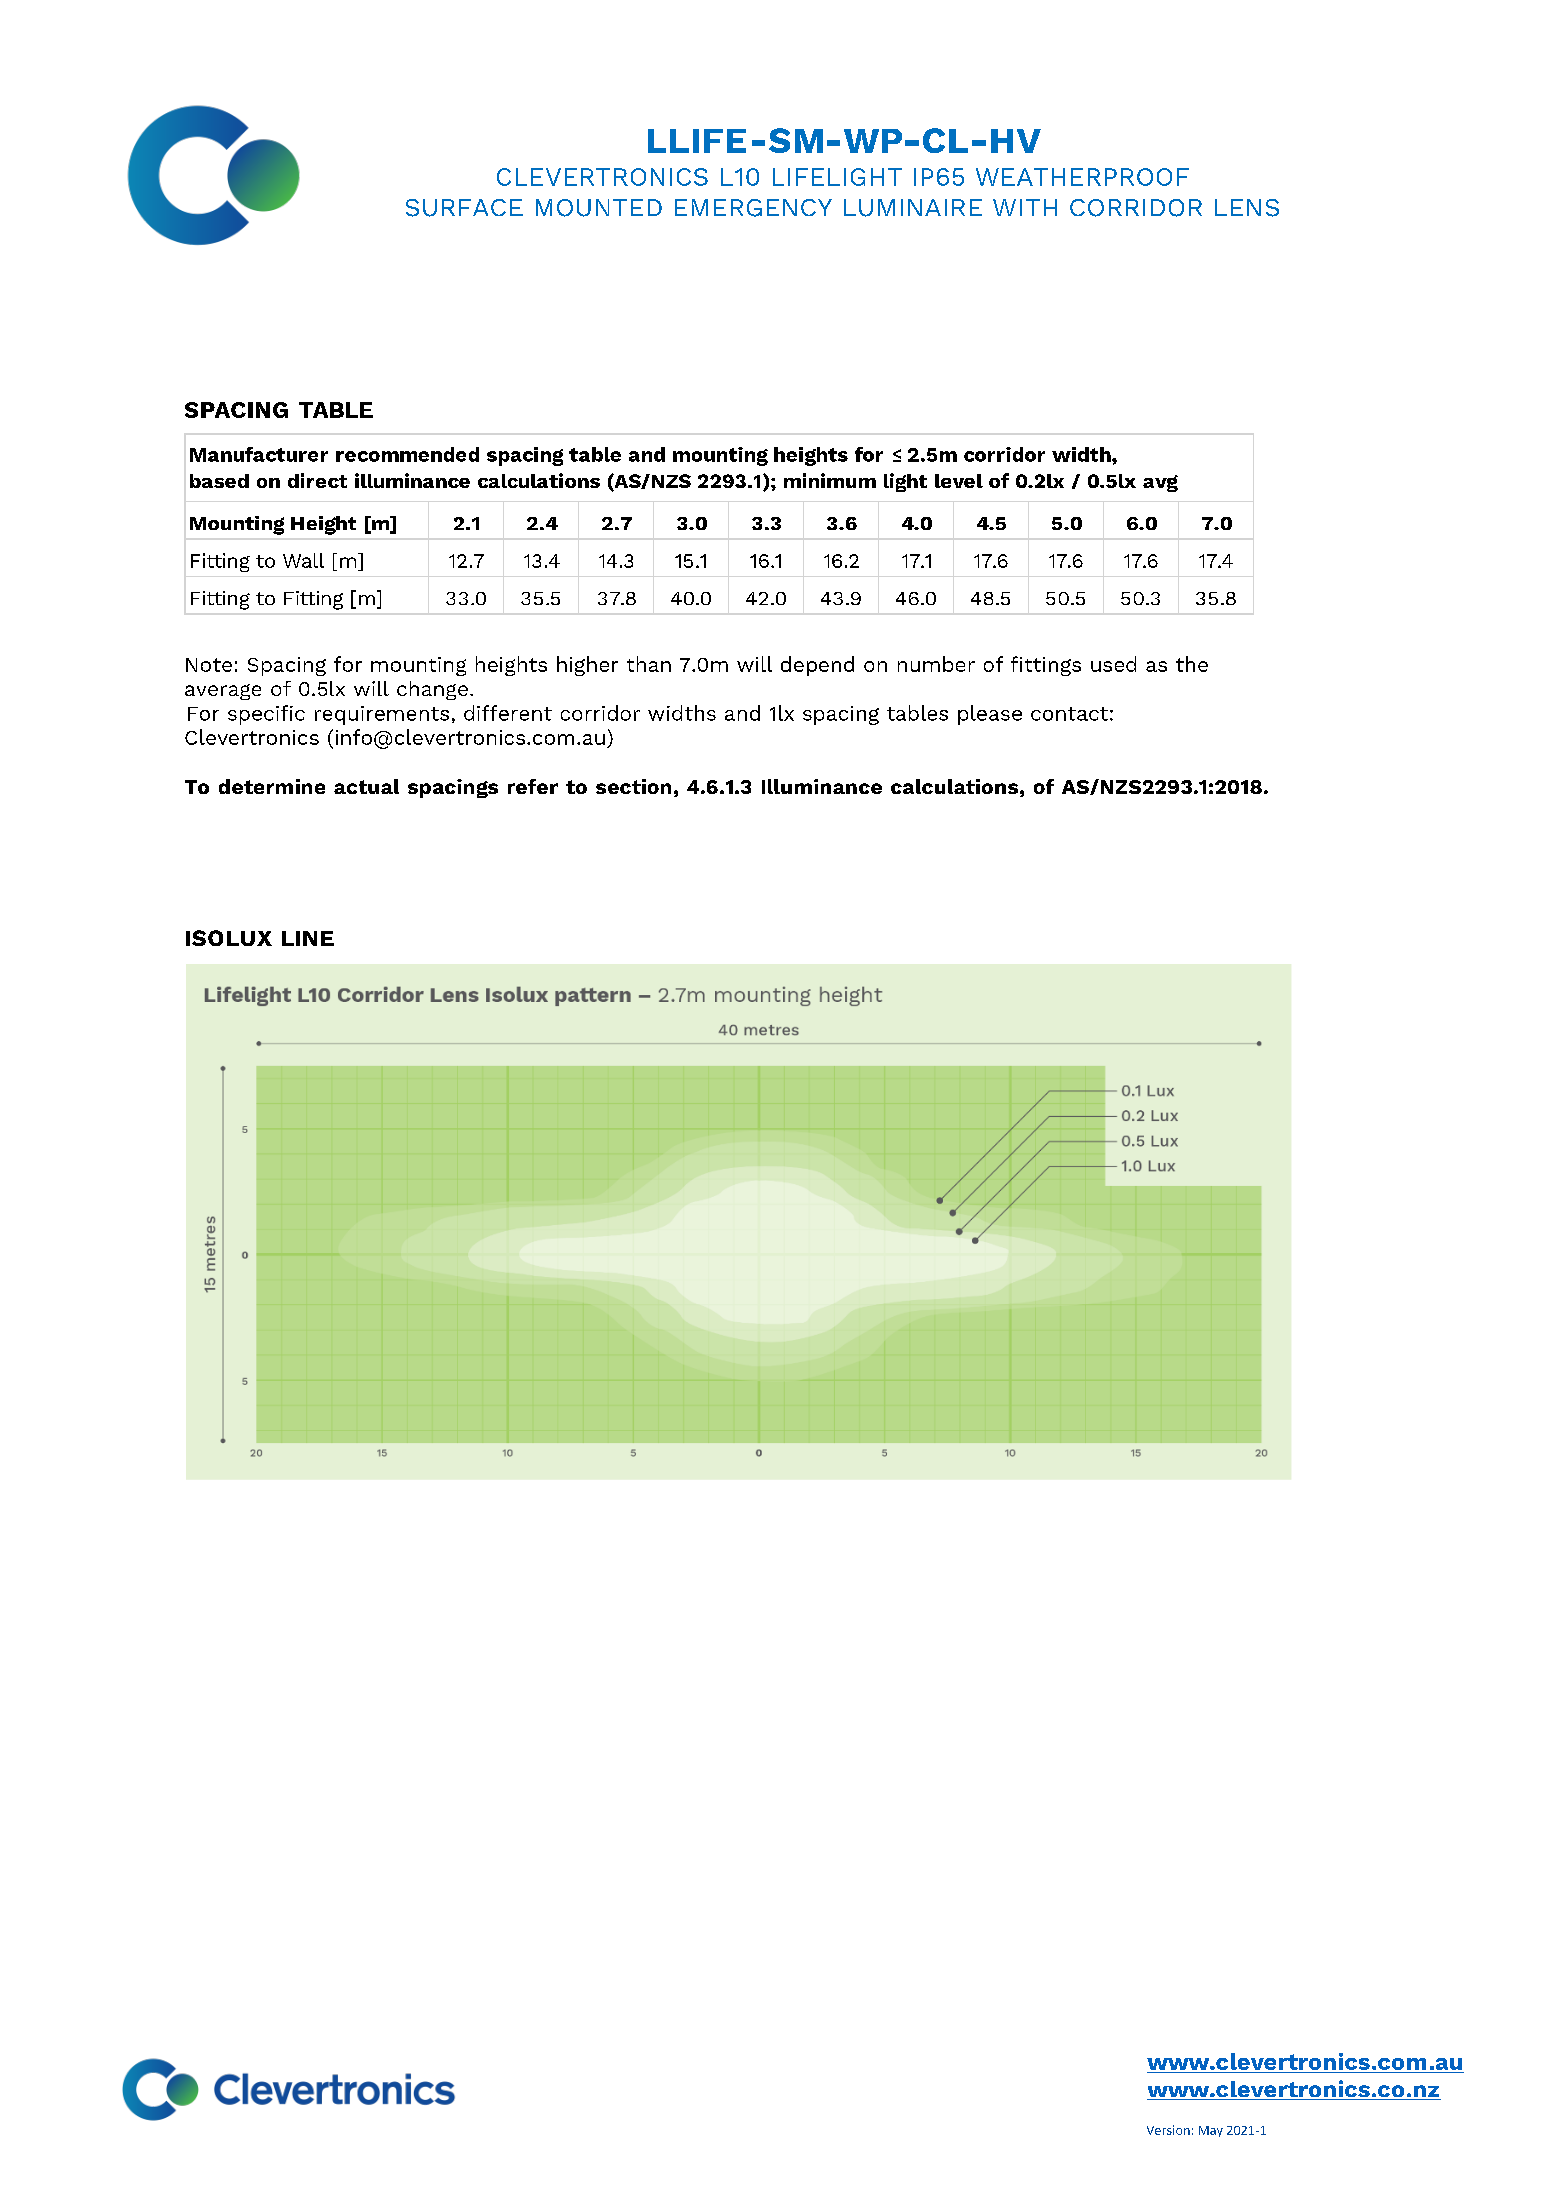 This image has width=1549, height=2192. I want to click on determine, so click(272, 786).
